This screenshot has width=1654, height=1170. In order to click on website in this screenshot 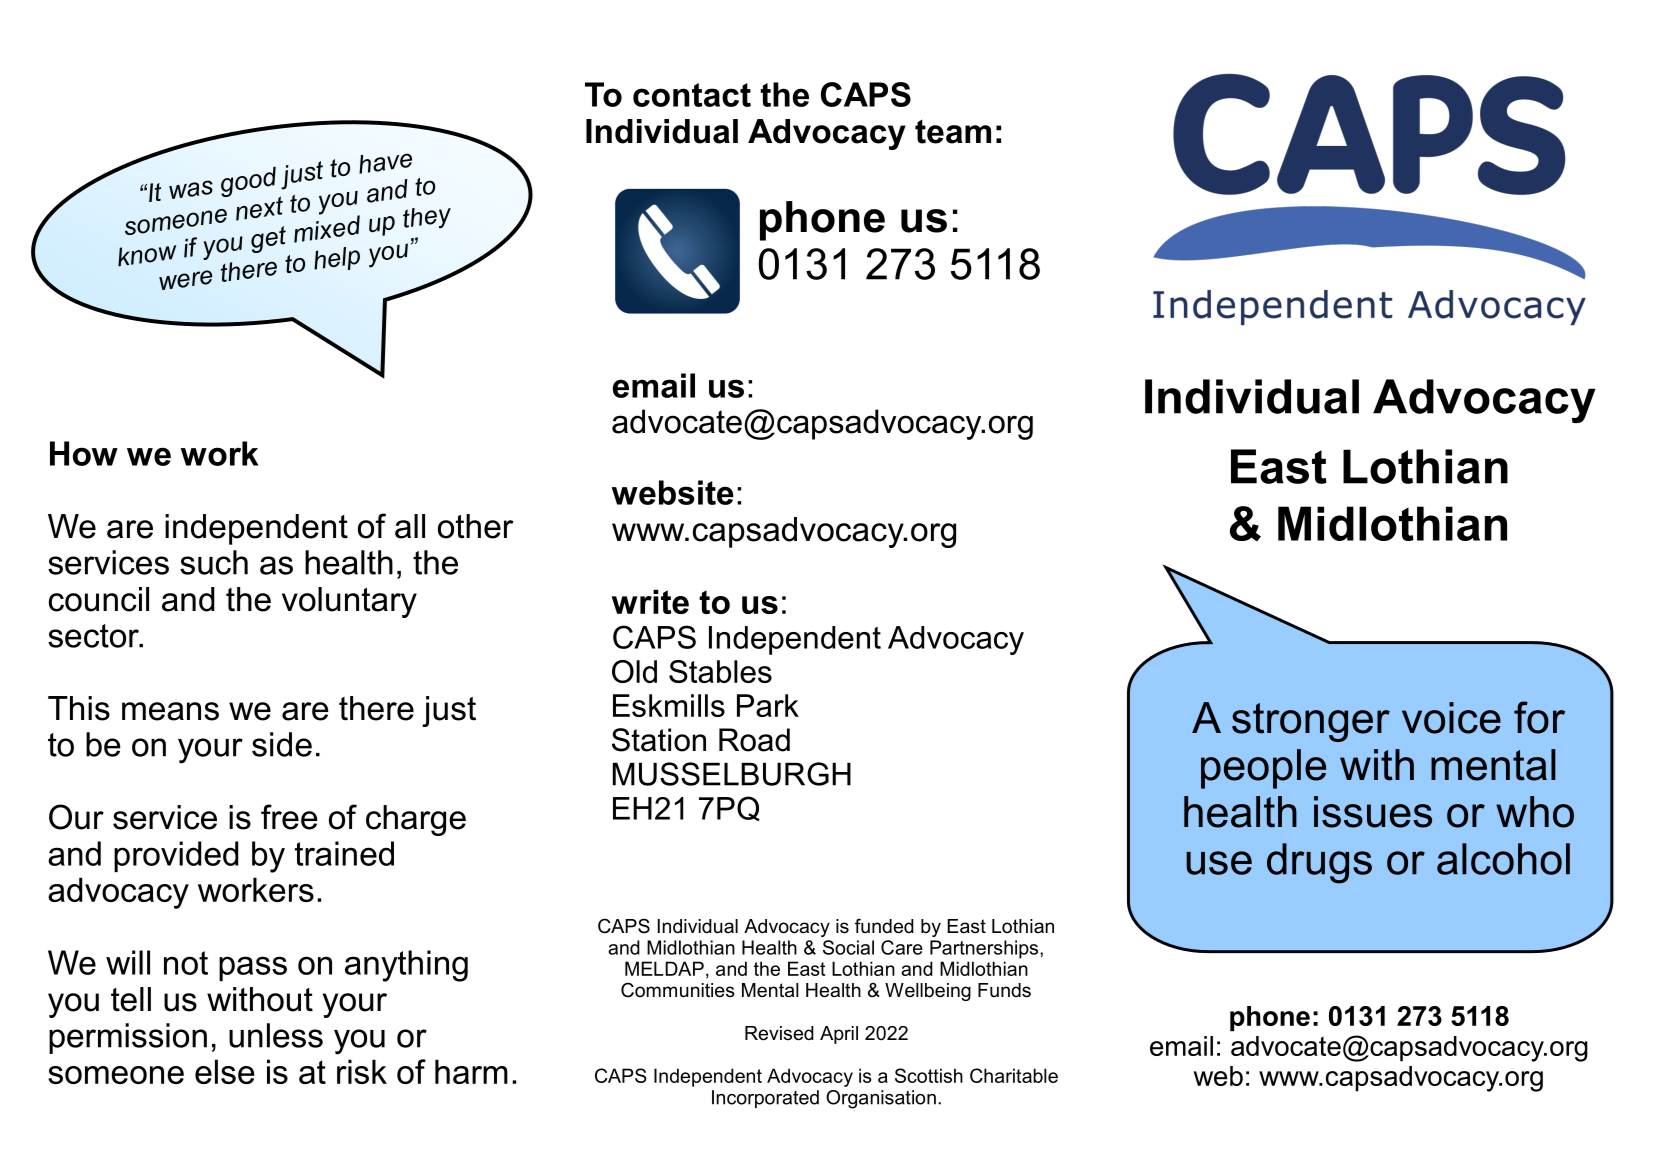, I will do `click(672, 492)`.
